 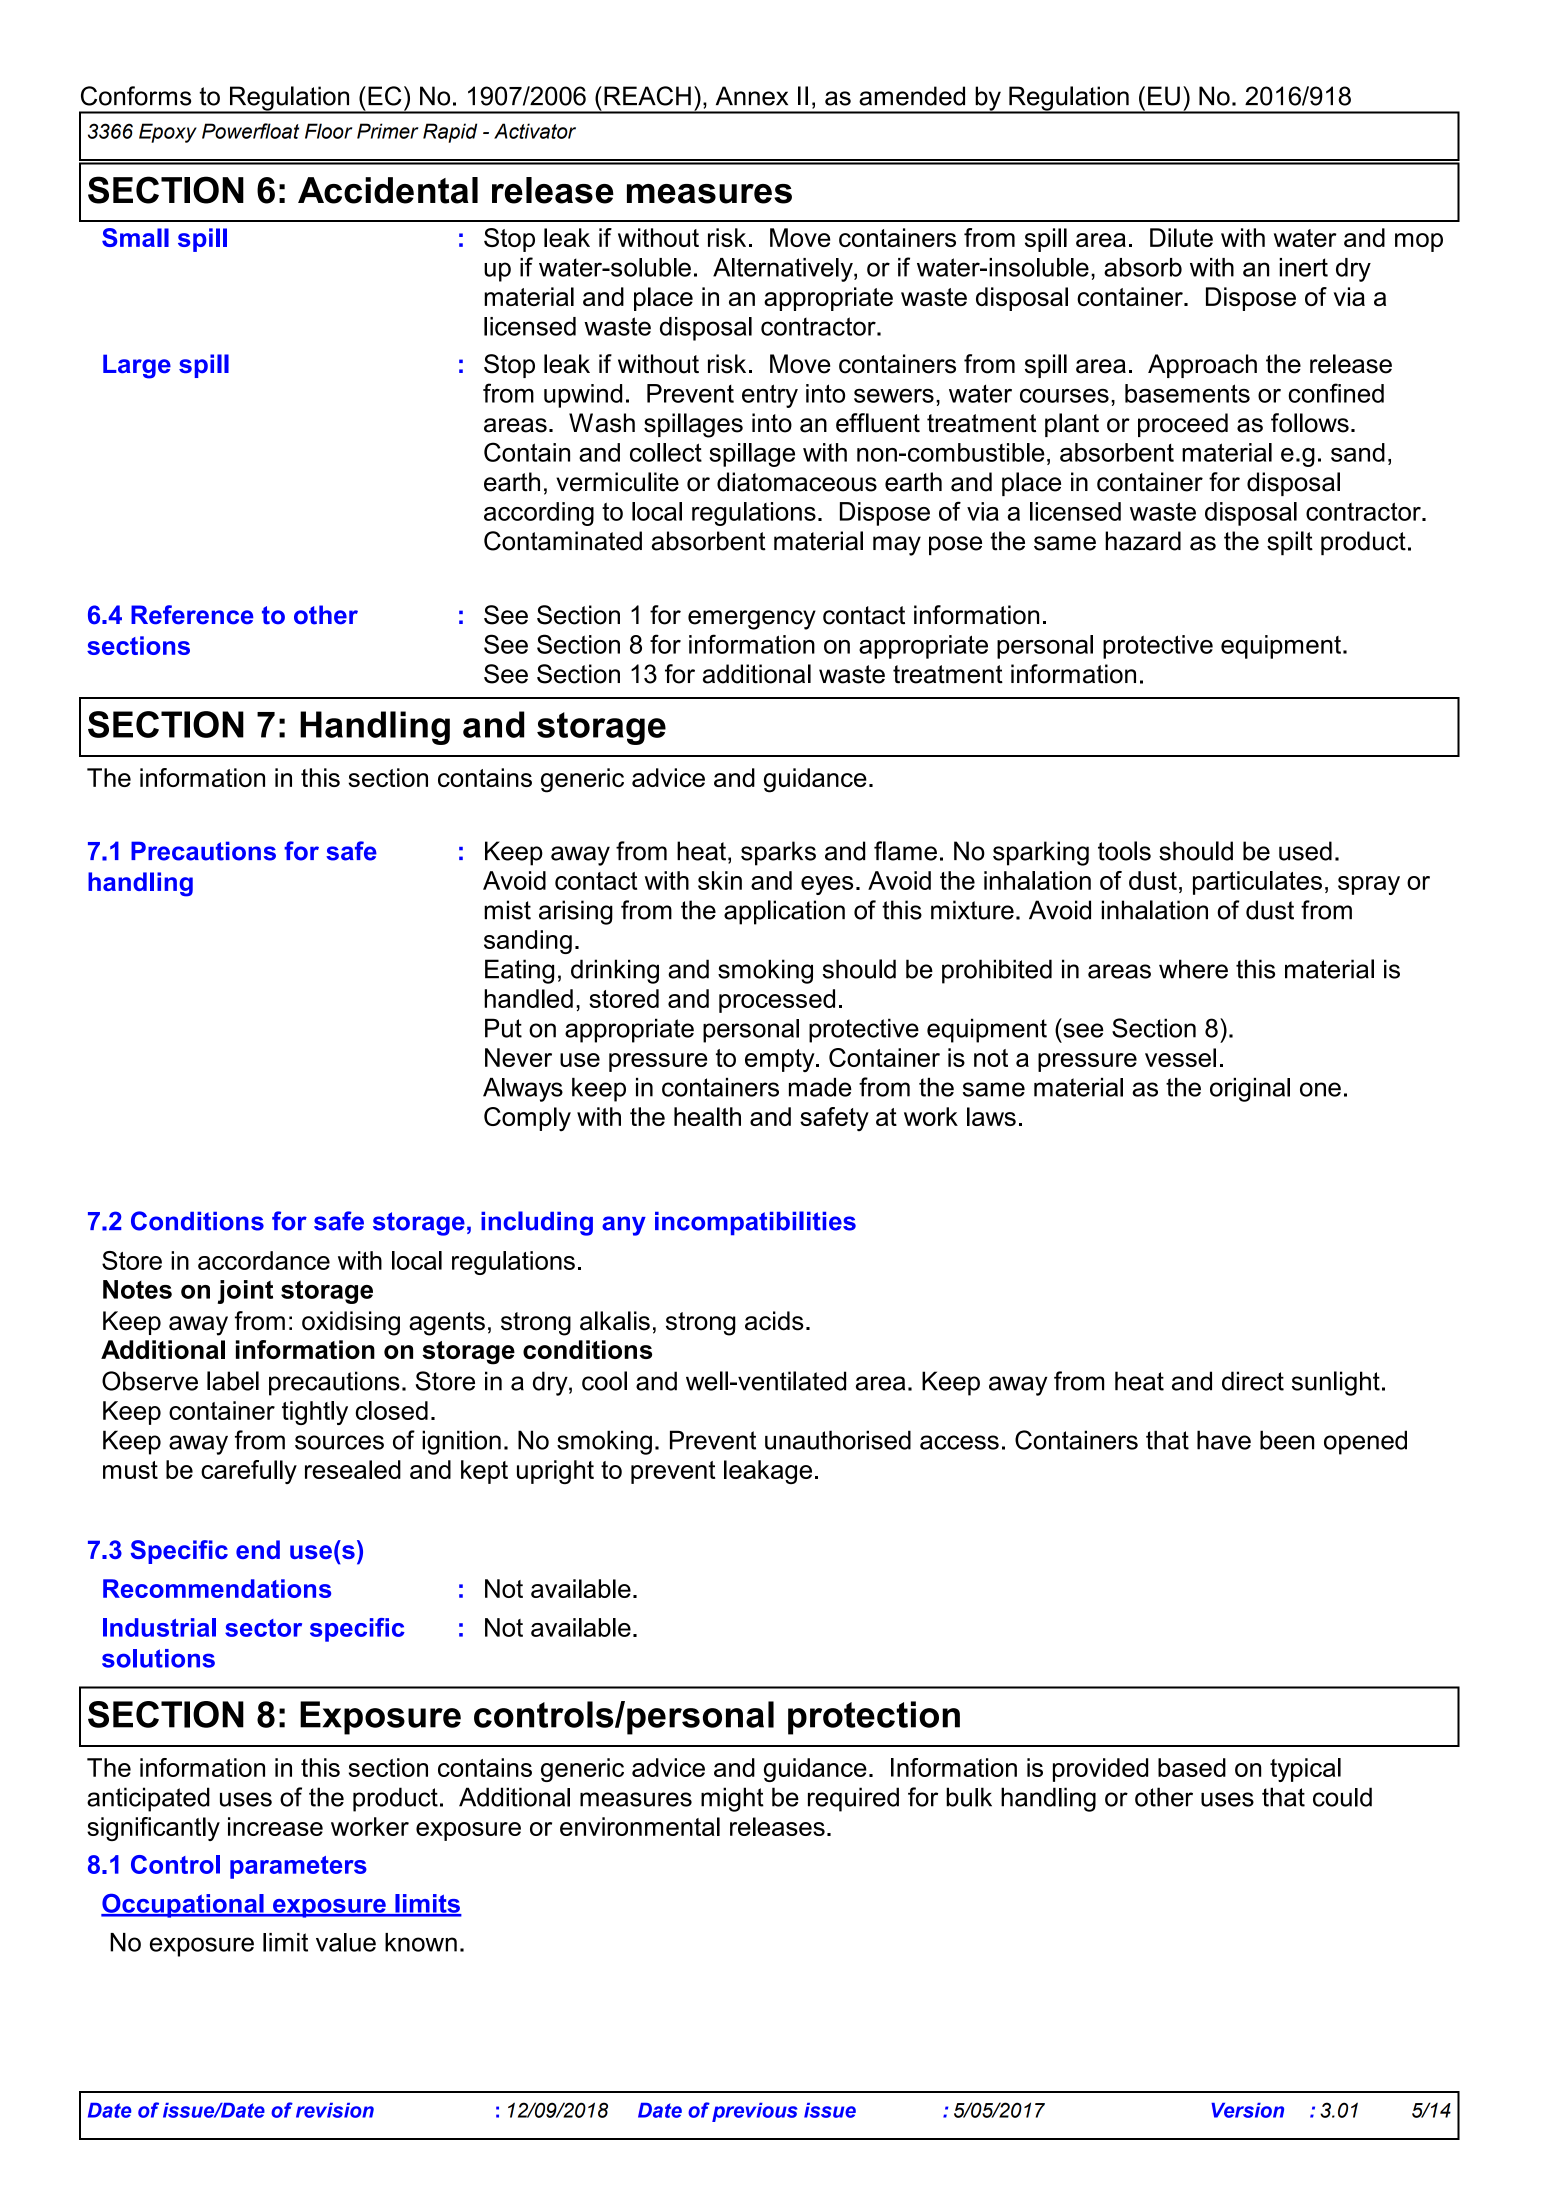 I want to click on Reference, so click(x=192, y=615).
